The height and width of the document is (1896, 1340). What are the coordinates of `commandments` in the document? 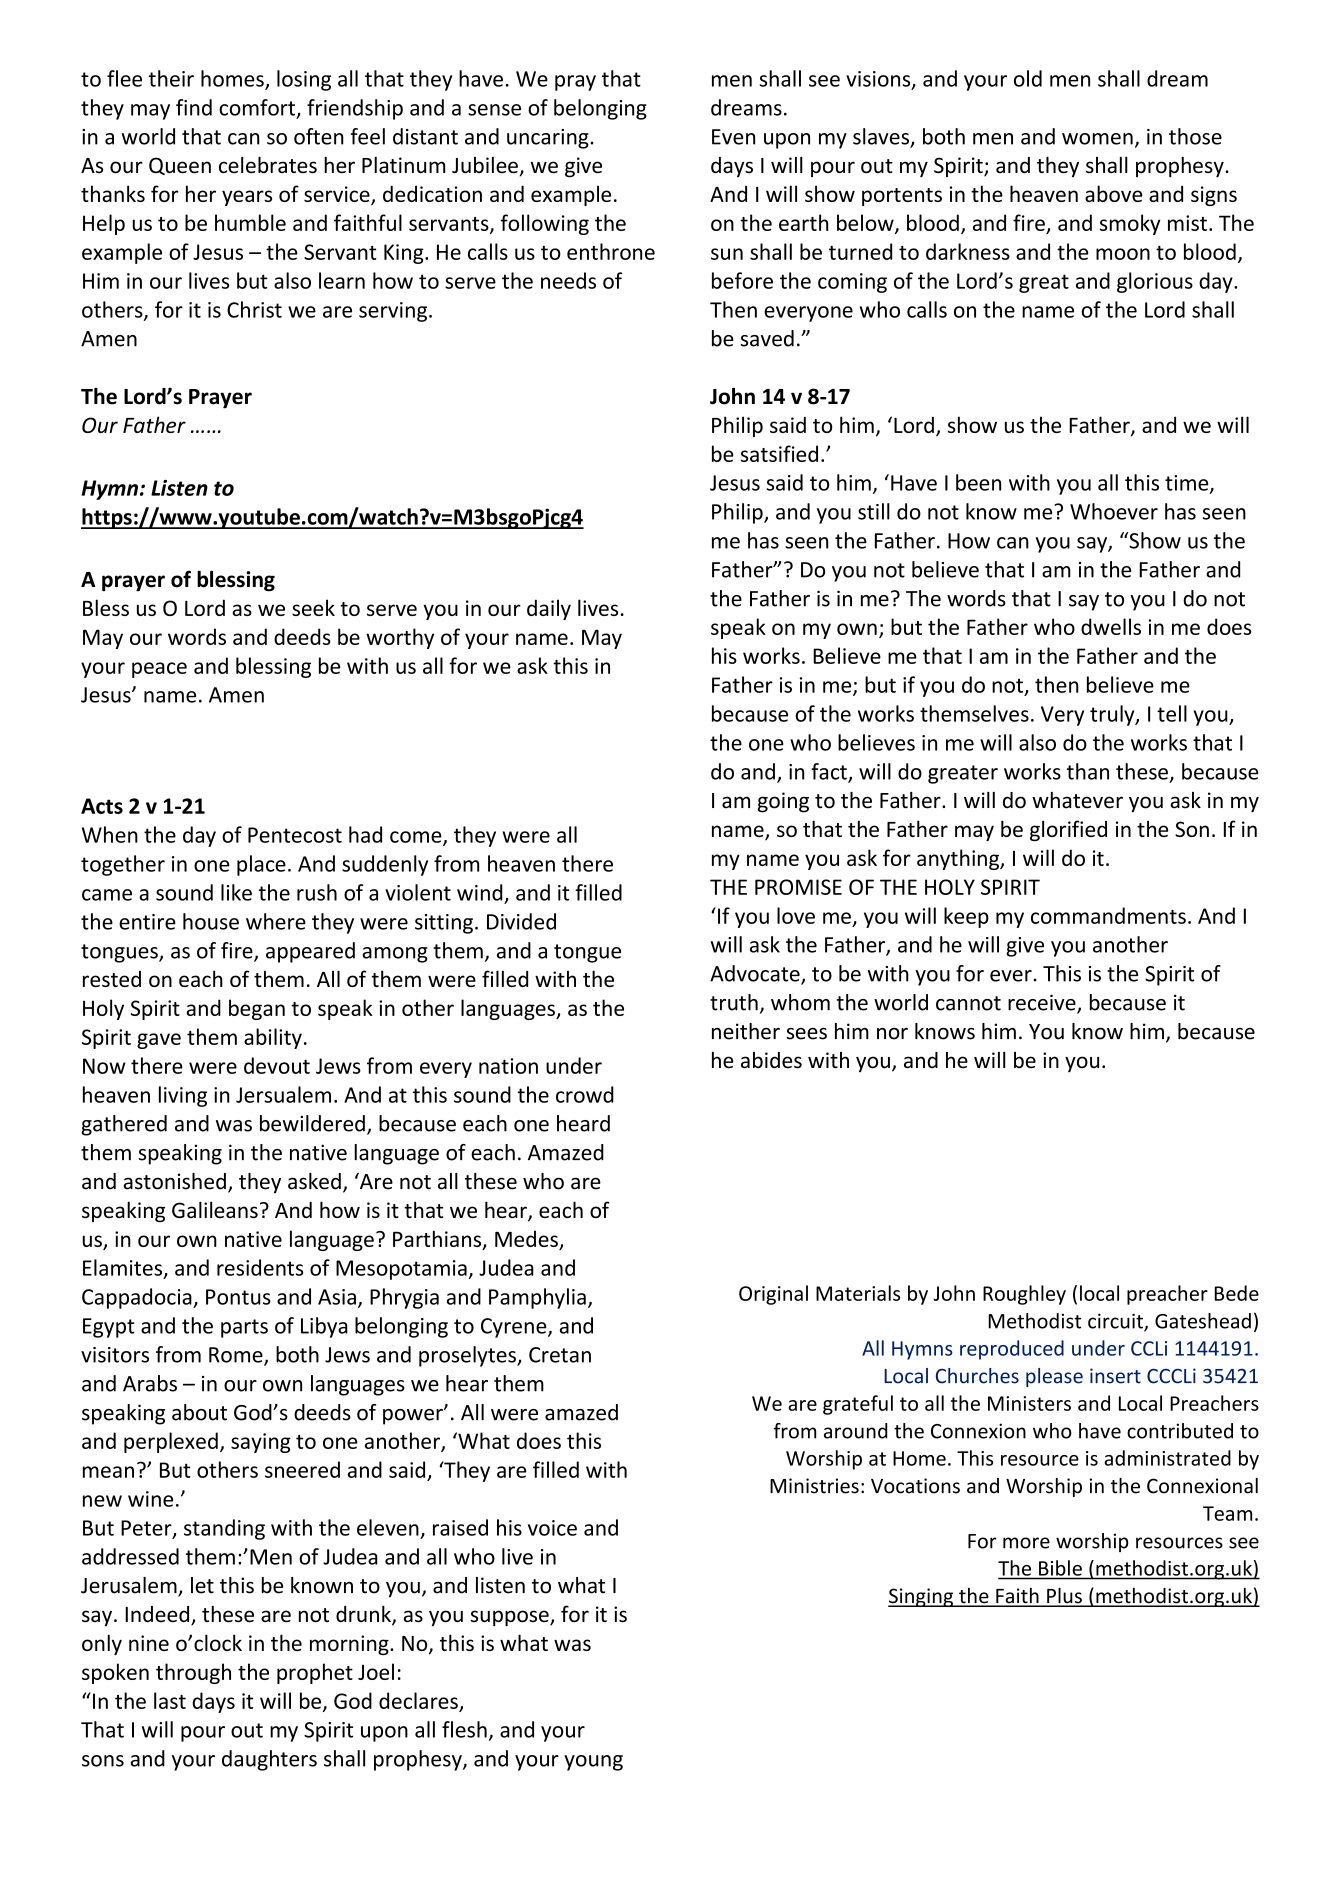 It's located at (1108, 915).
